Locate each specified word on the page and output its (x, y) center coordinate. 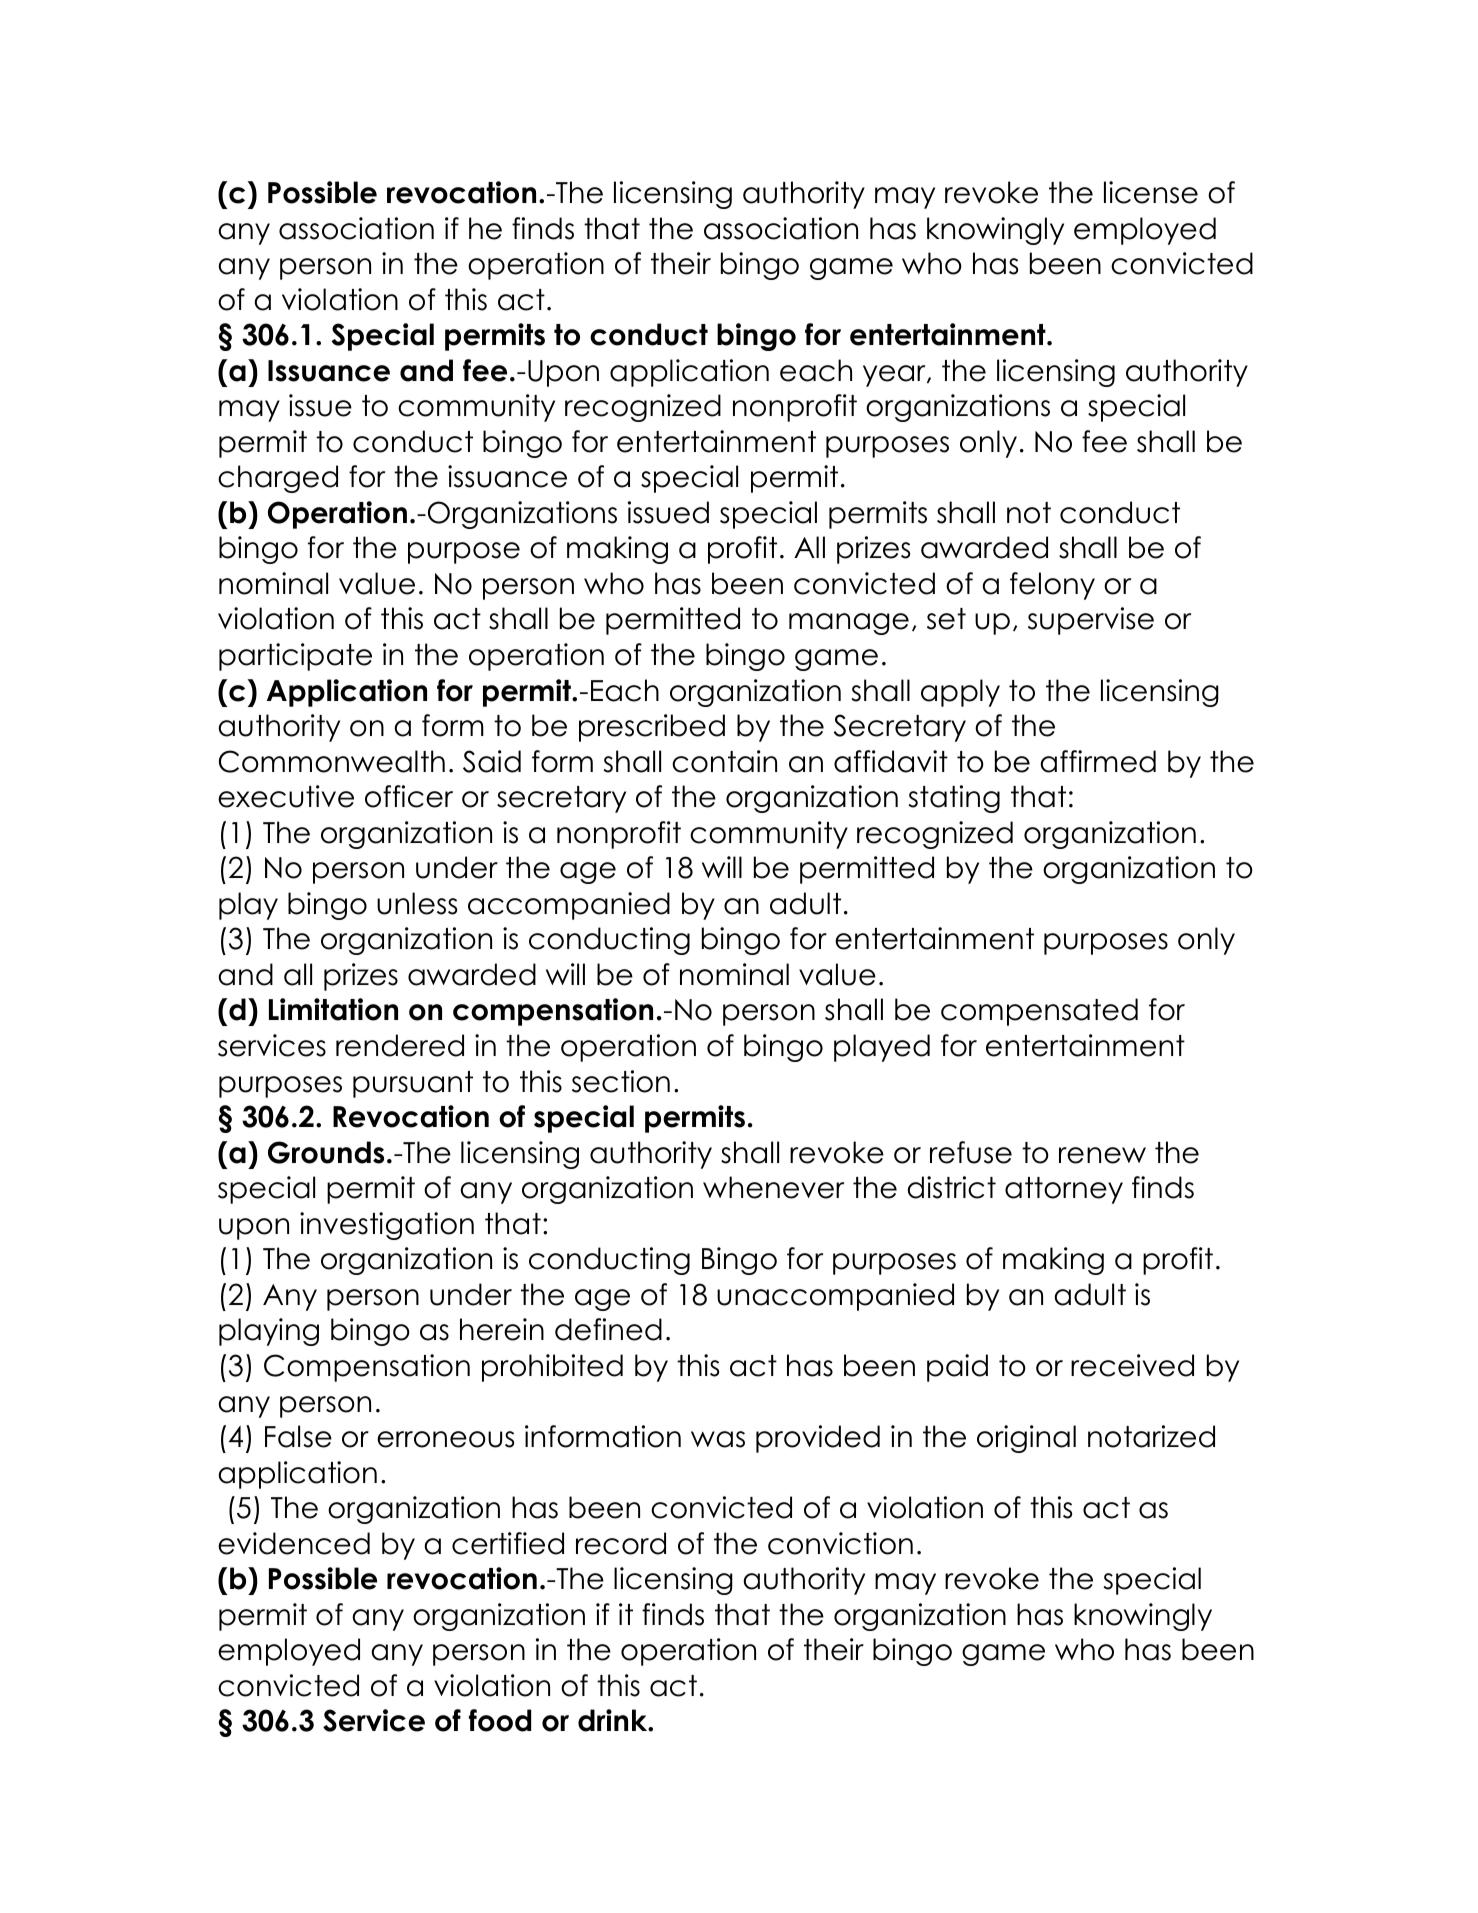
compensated (1039, 1012)
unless (417, 903)
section (621, 1081)
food (500, 1720)
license (1151, 192)
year (895, 376)
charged (278, 479)
